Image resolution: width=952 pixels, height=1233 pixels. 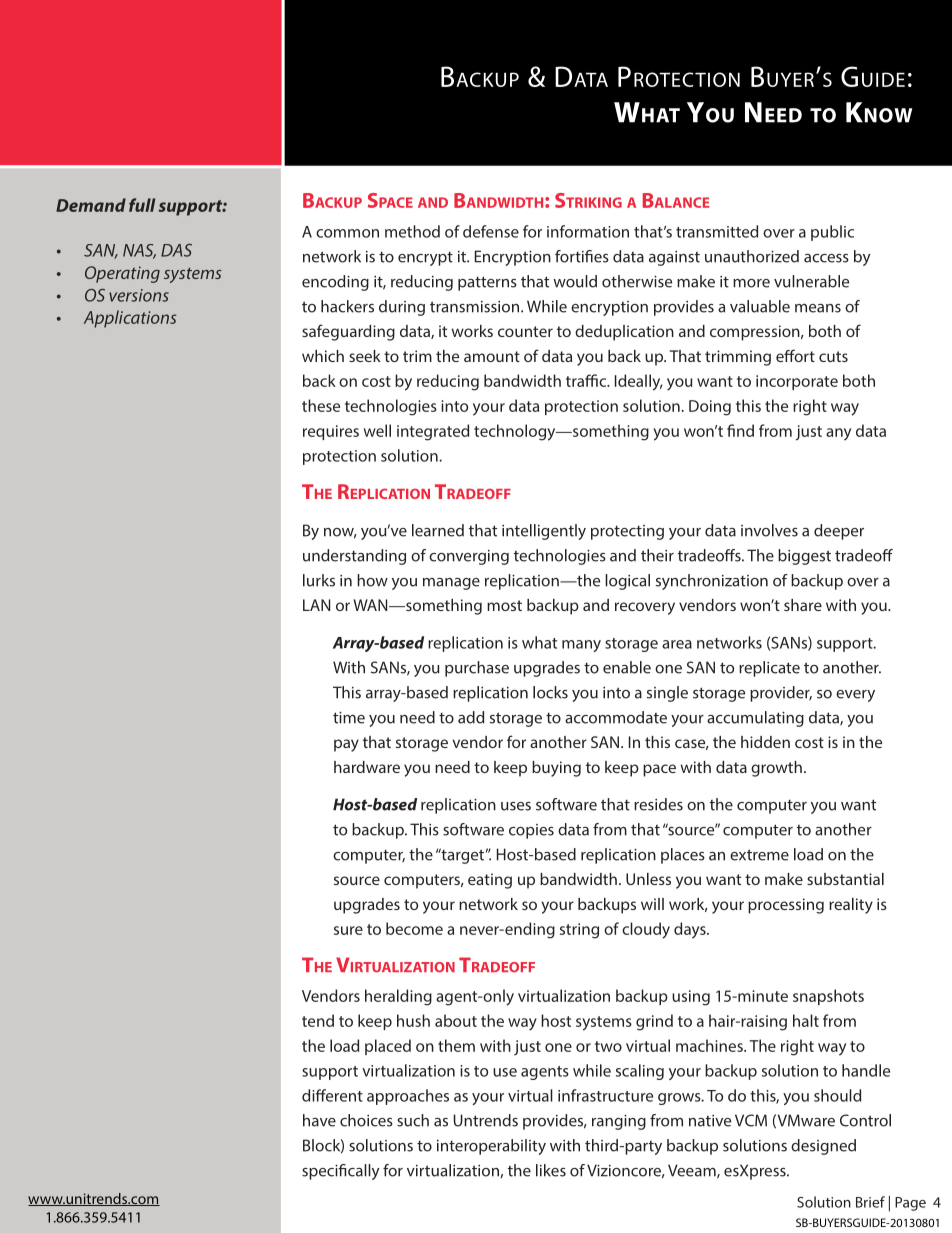 What do you see at coordinates (319, 580) in the page?
I see `lurks` at bounding box center [319, 580].
